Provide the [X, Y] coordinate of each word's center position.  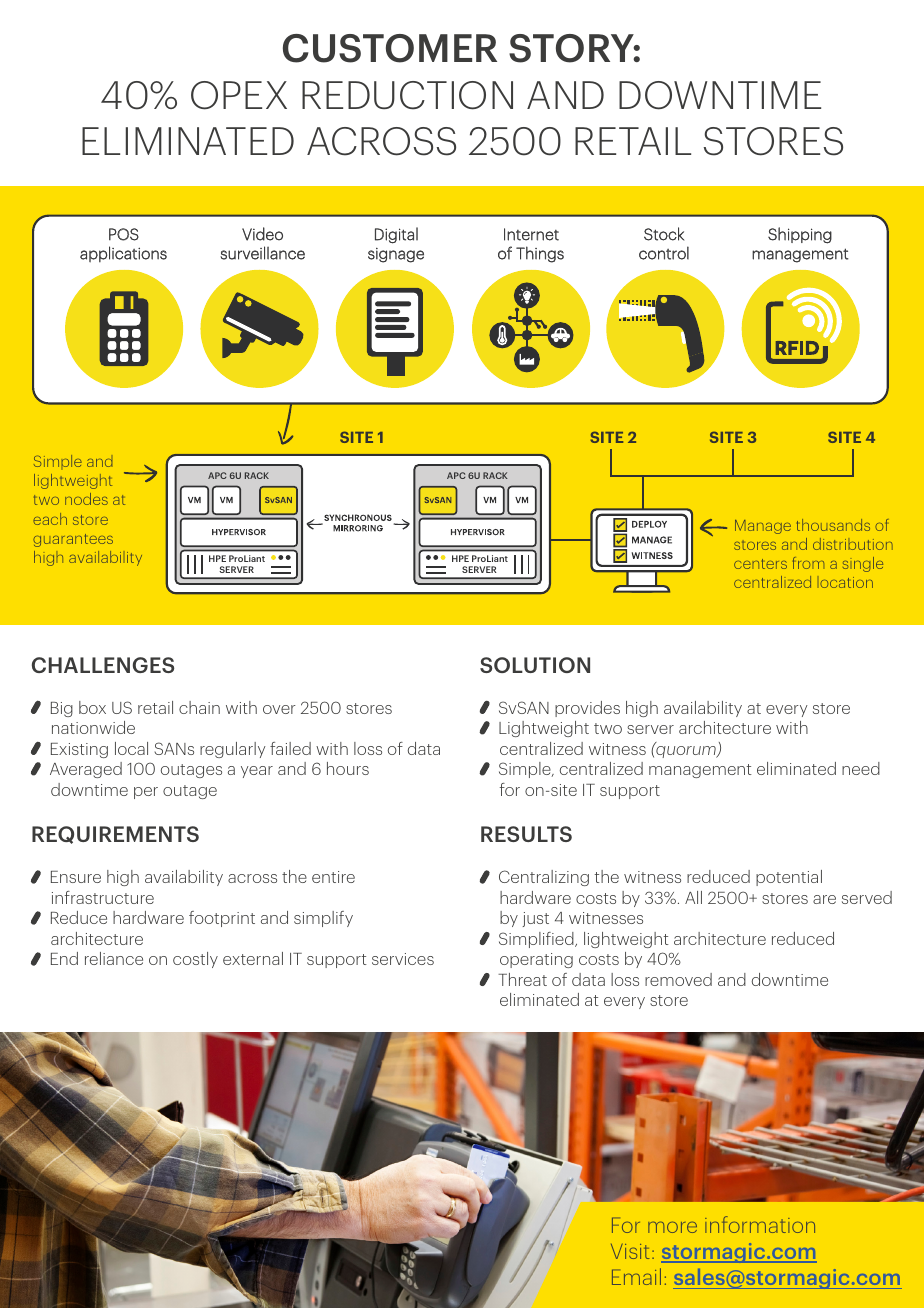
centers [760, 564]
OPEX [239, 95]
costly [195, 960]
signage [396, 255]
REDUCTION [407, 95]
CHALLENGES [103, 665]
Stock [664, 234]
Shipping [800, 235]
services [403, 959]
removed [678, 979]
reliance [114, 958]
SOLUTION [535, 665]
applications [123, 254]
